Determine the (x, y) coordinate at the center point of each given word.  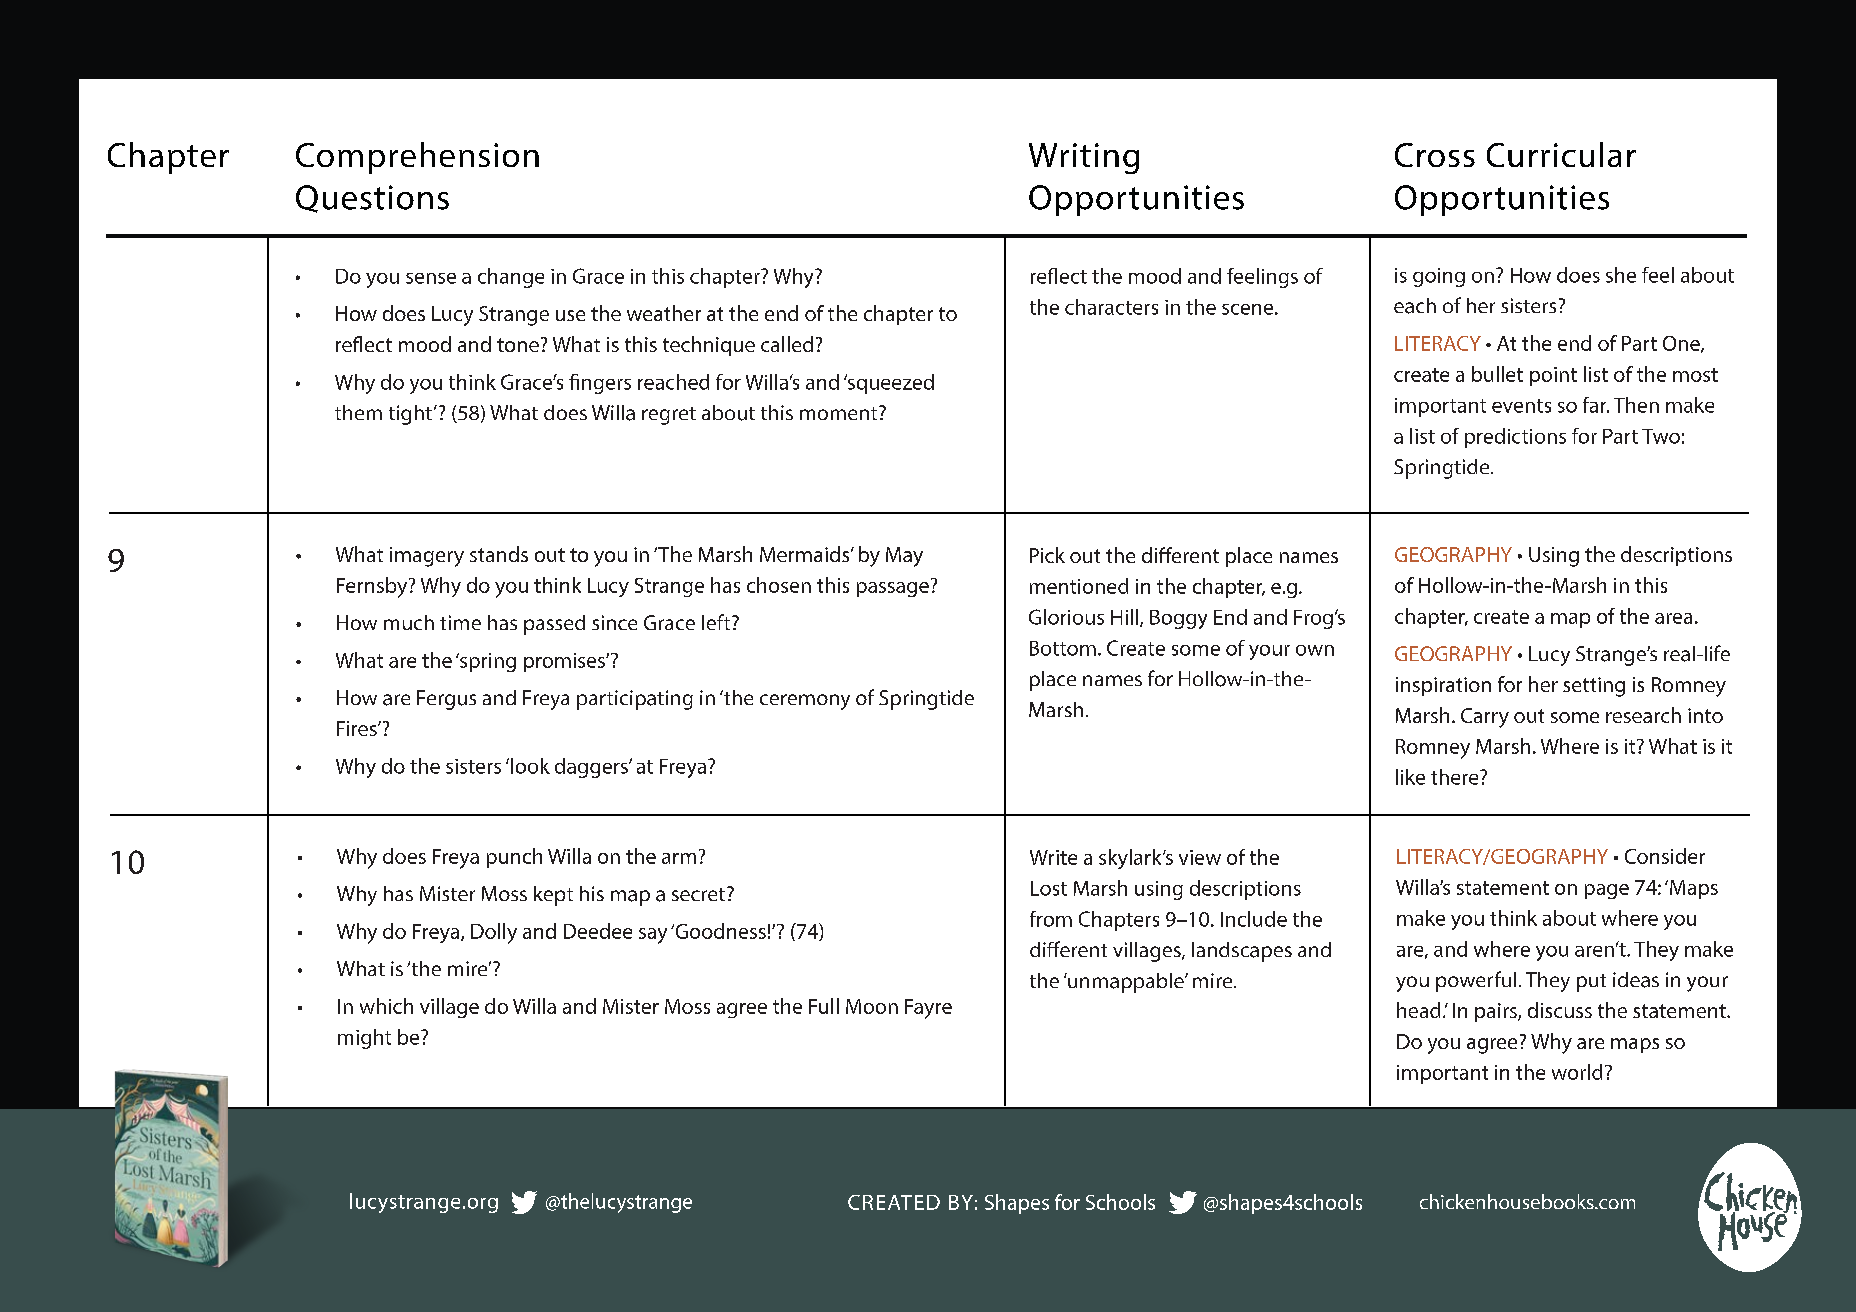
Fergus (446, 700)
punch (514, 858)
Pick (1047, 555)
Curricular (1561, 154)
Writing (1084, 158)
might (364, 1039)
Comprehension (417, 158)
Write (1053, 857)
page (1607, 891)
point (1553, 376)
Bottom (1063, 648)
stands (499, 554)
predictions (1515, 438)
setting (1594, 687)
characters (1111, 307)
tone (518, 345)
